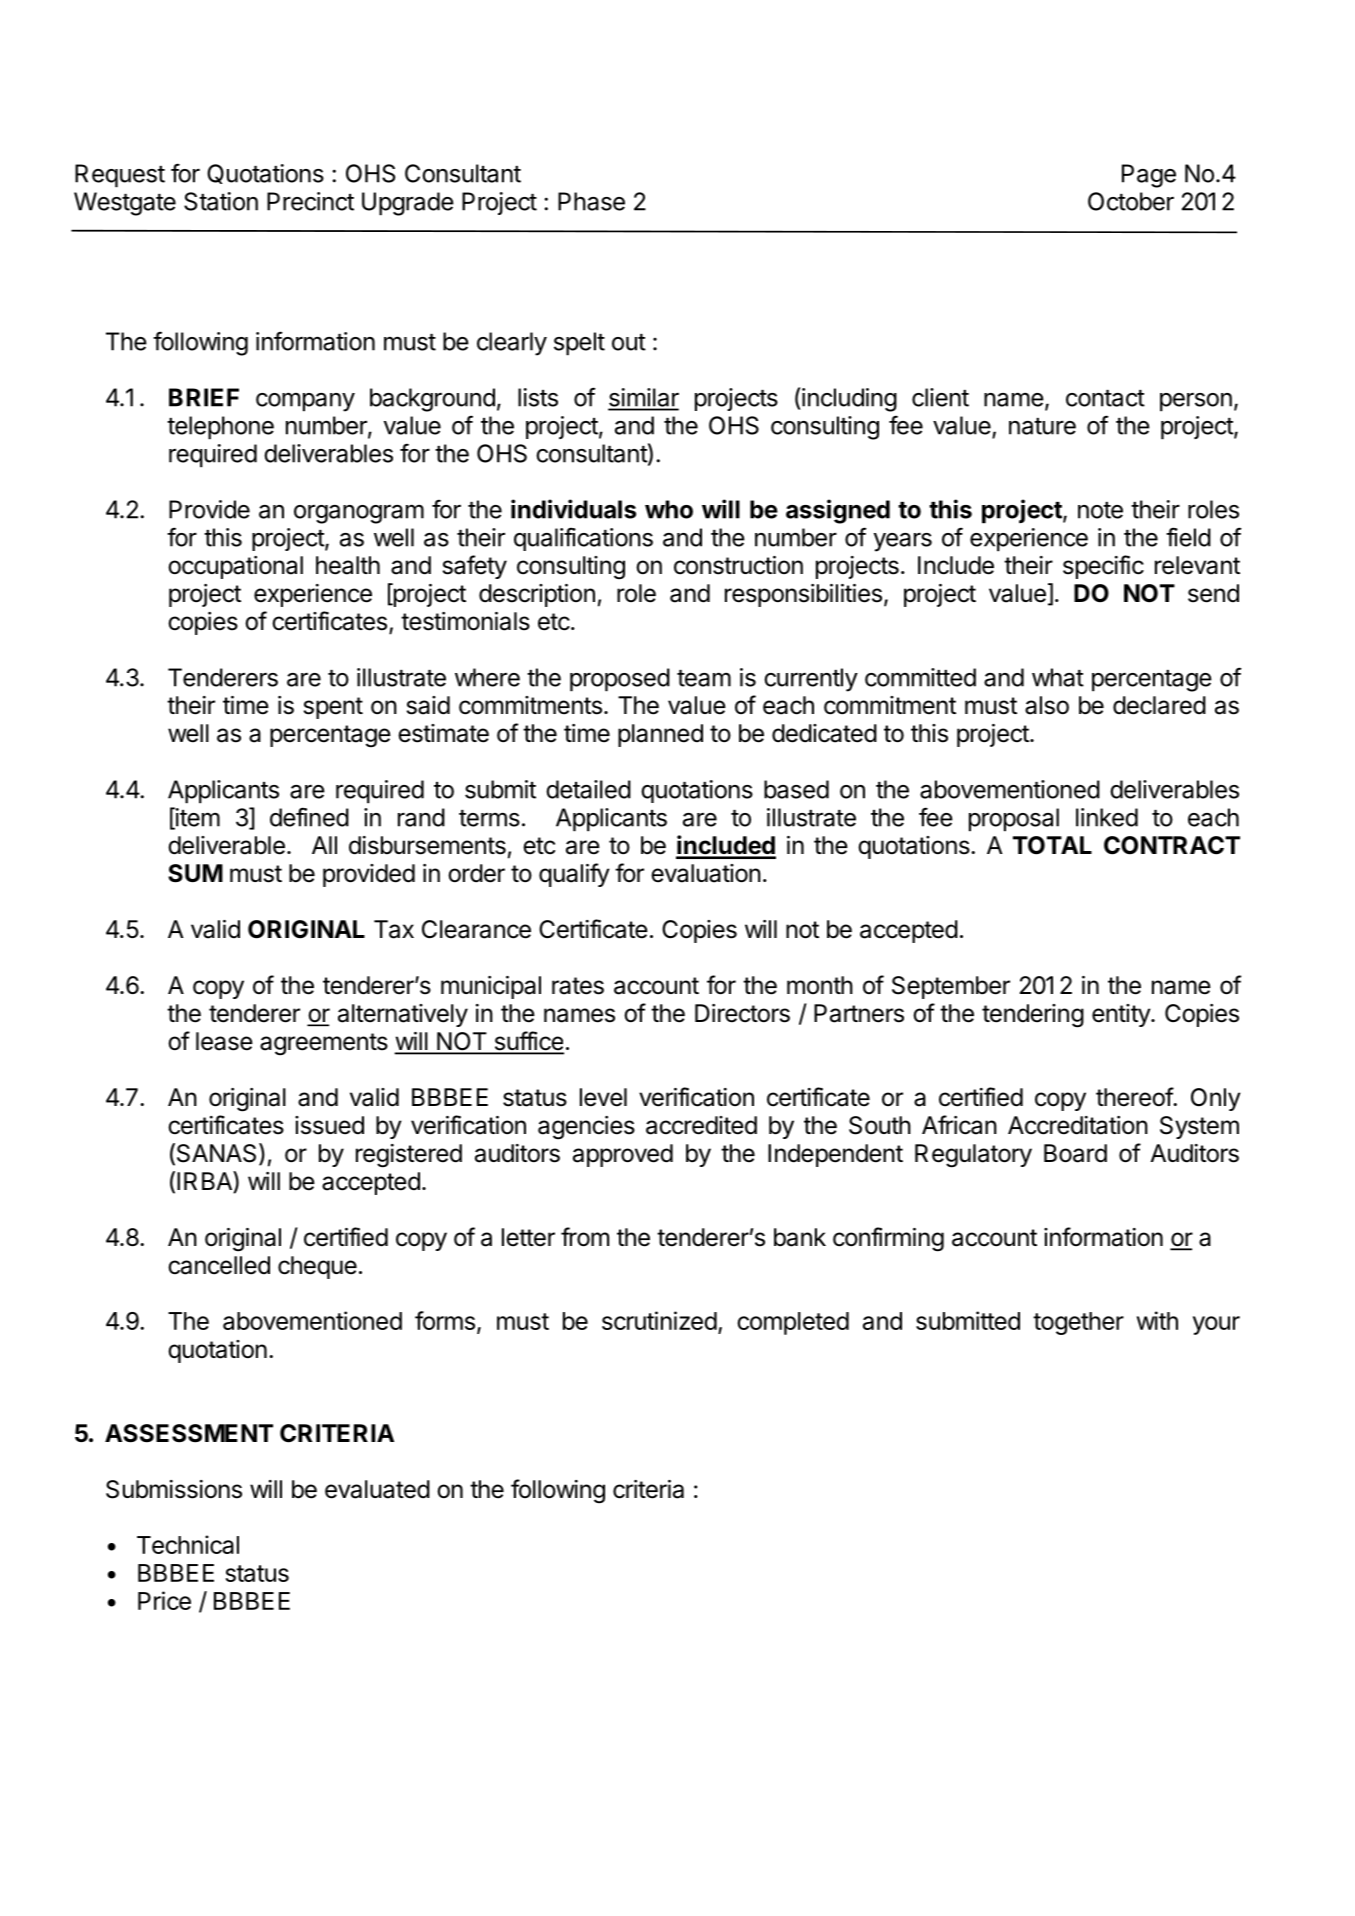  I want to click on Phase, so click(591, 201).
